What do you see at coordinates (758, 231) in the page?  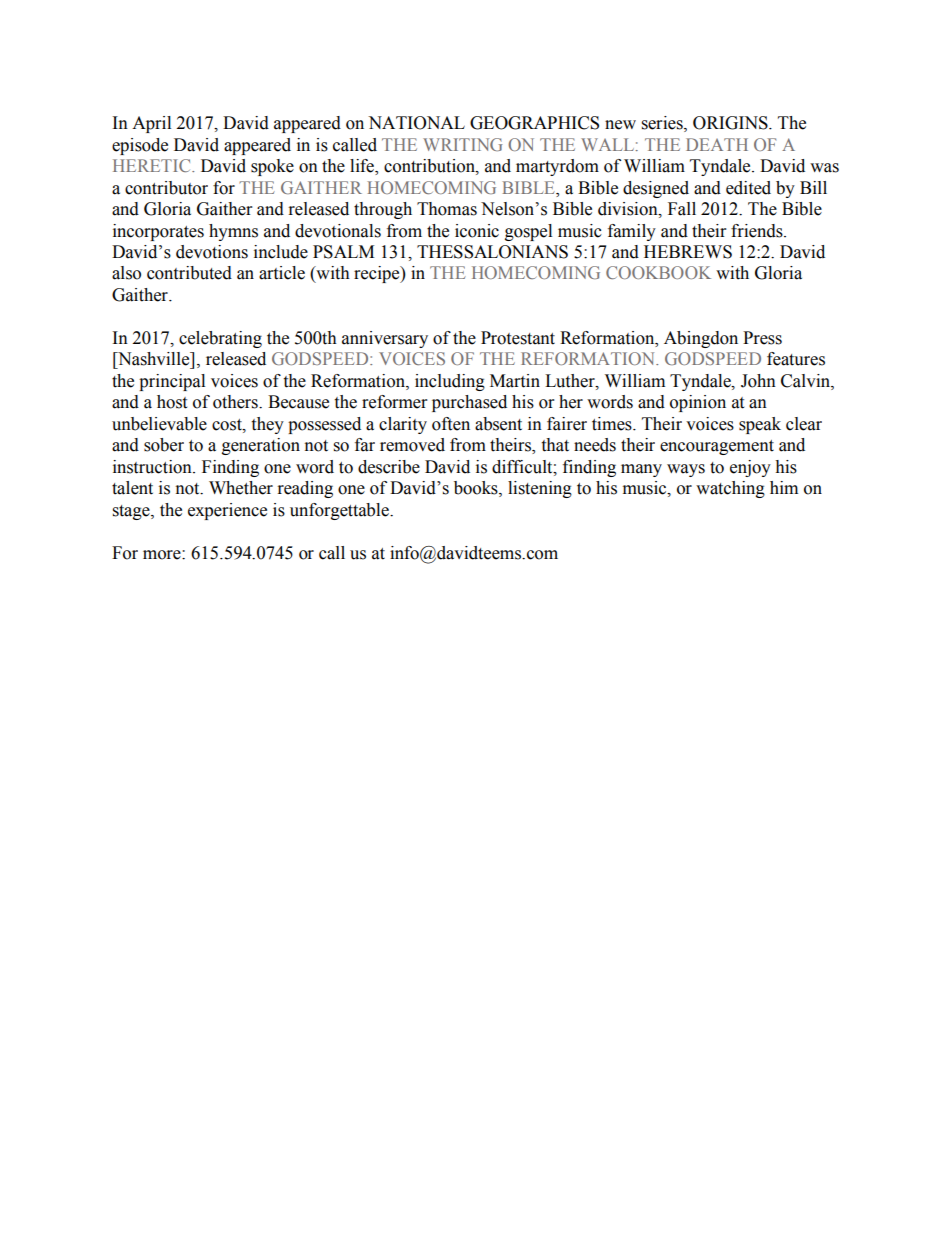 I see `friends` at bounding box center [758, 231].
